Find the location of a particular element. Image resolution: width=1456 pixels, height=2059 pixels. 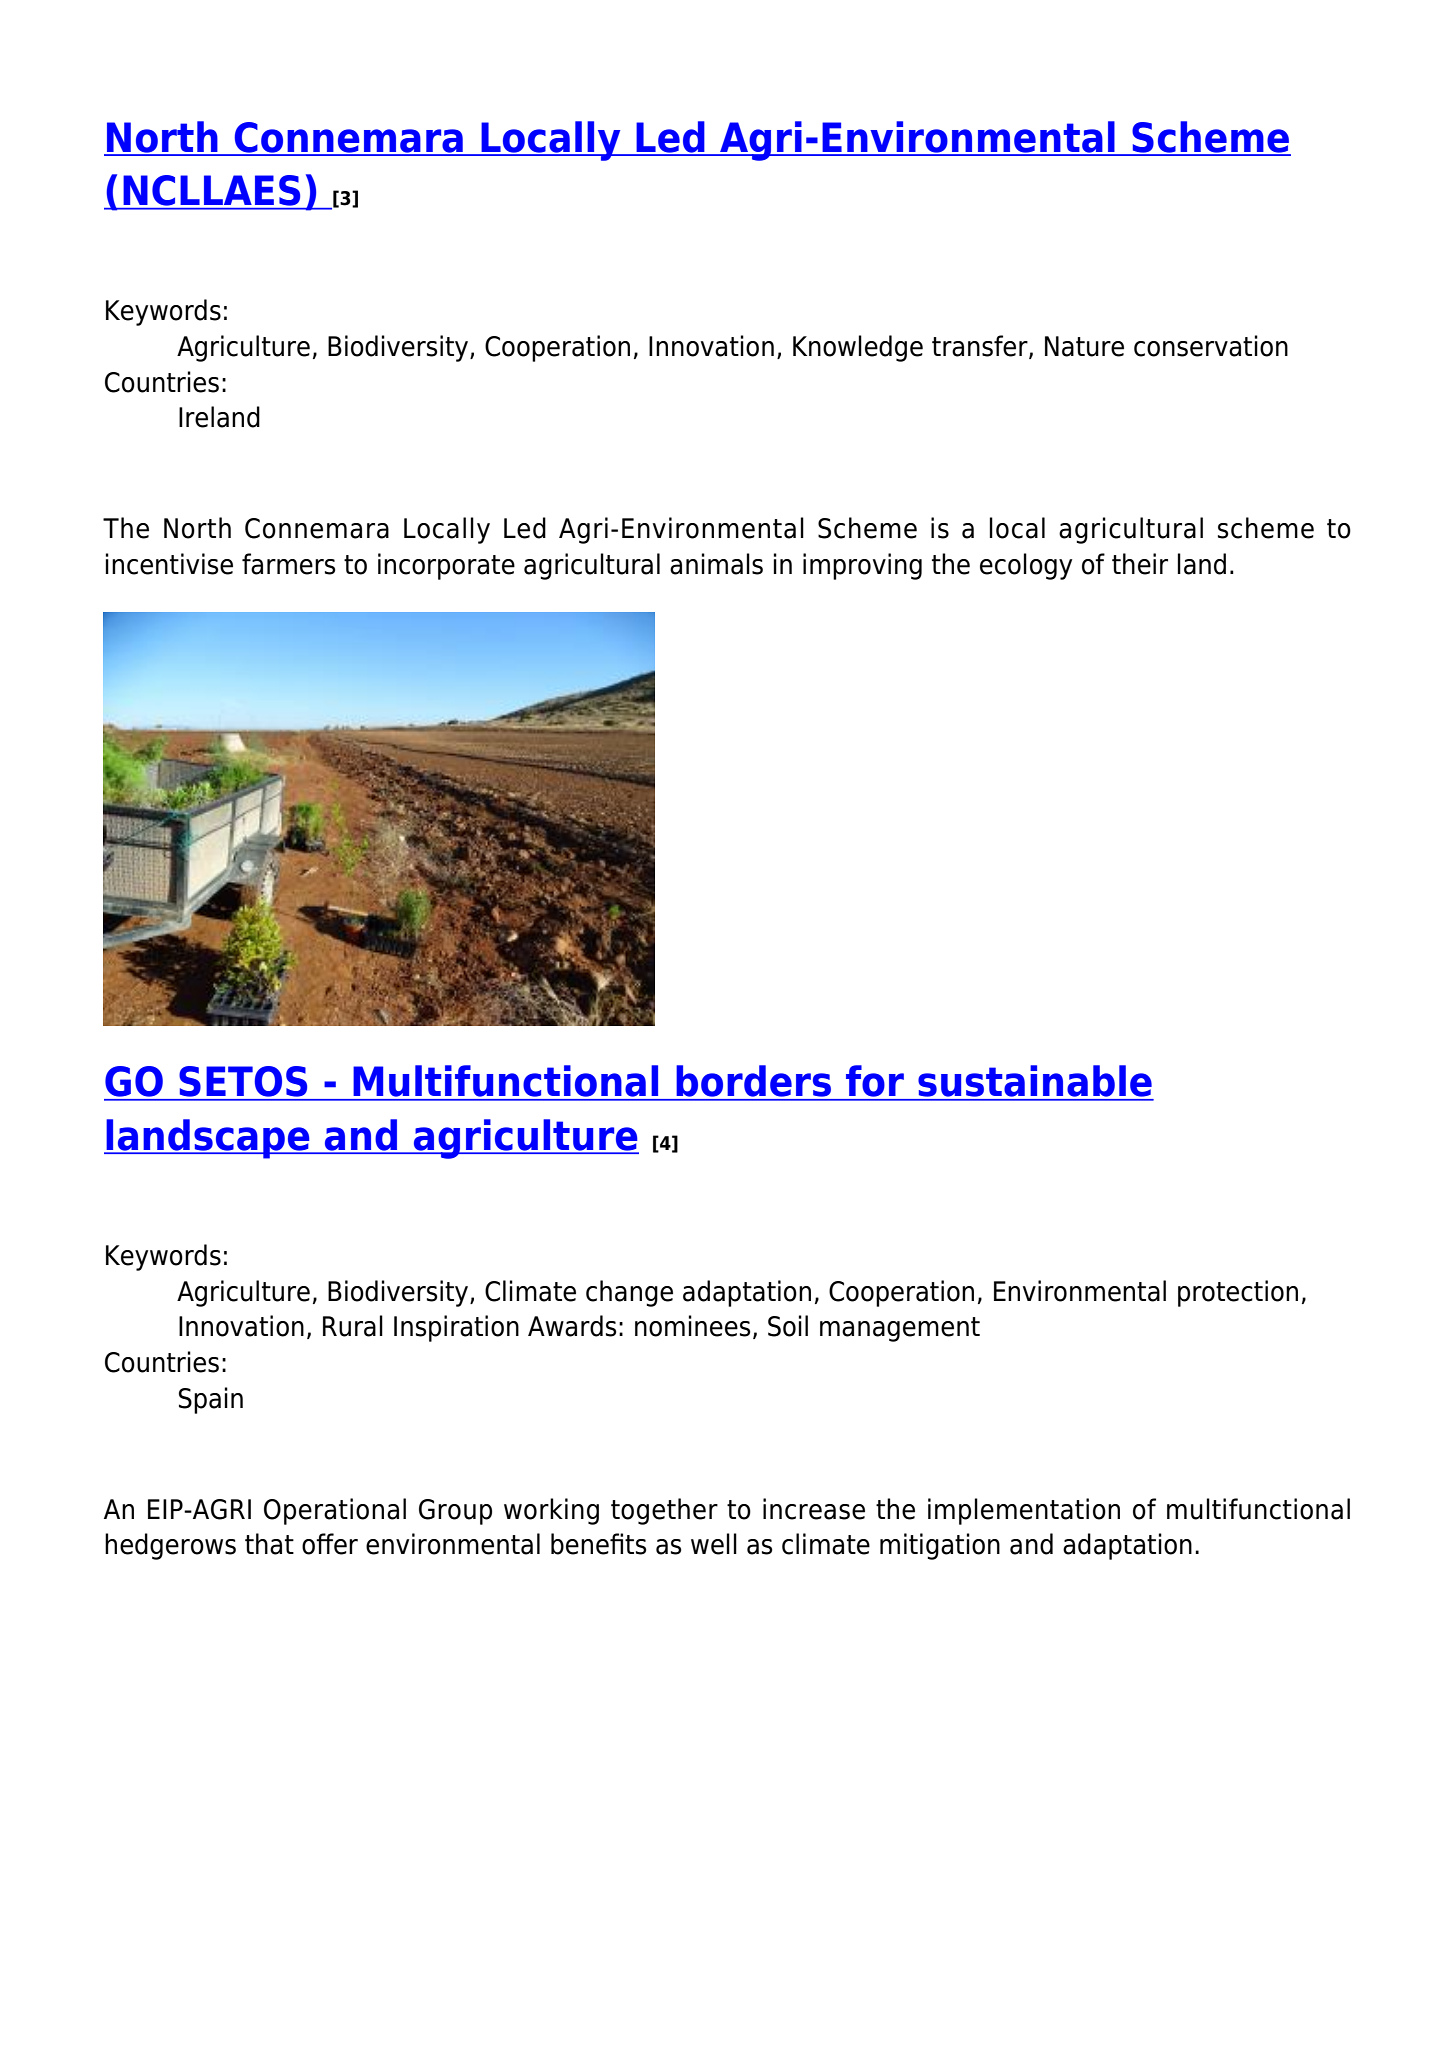

Knowledge is located at coordinates (858, 348).
